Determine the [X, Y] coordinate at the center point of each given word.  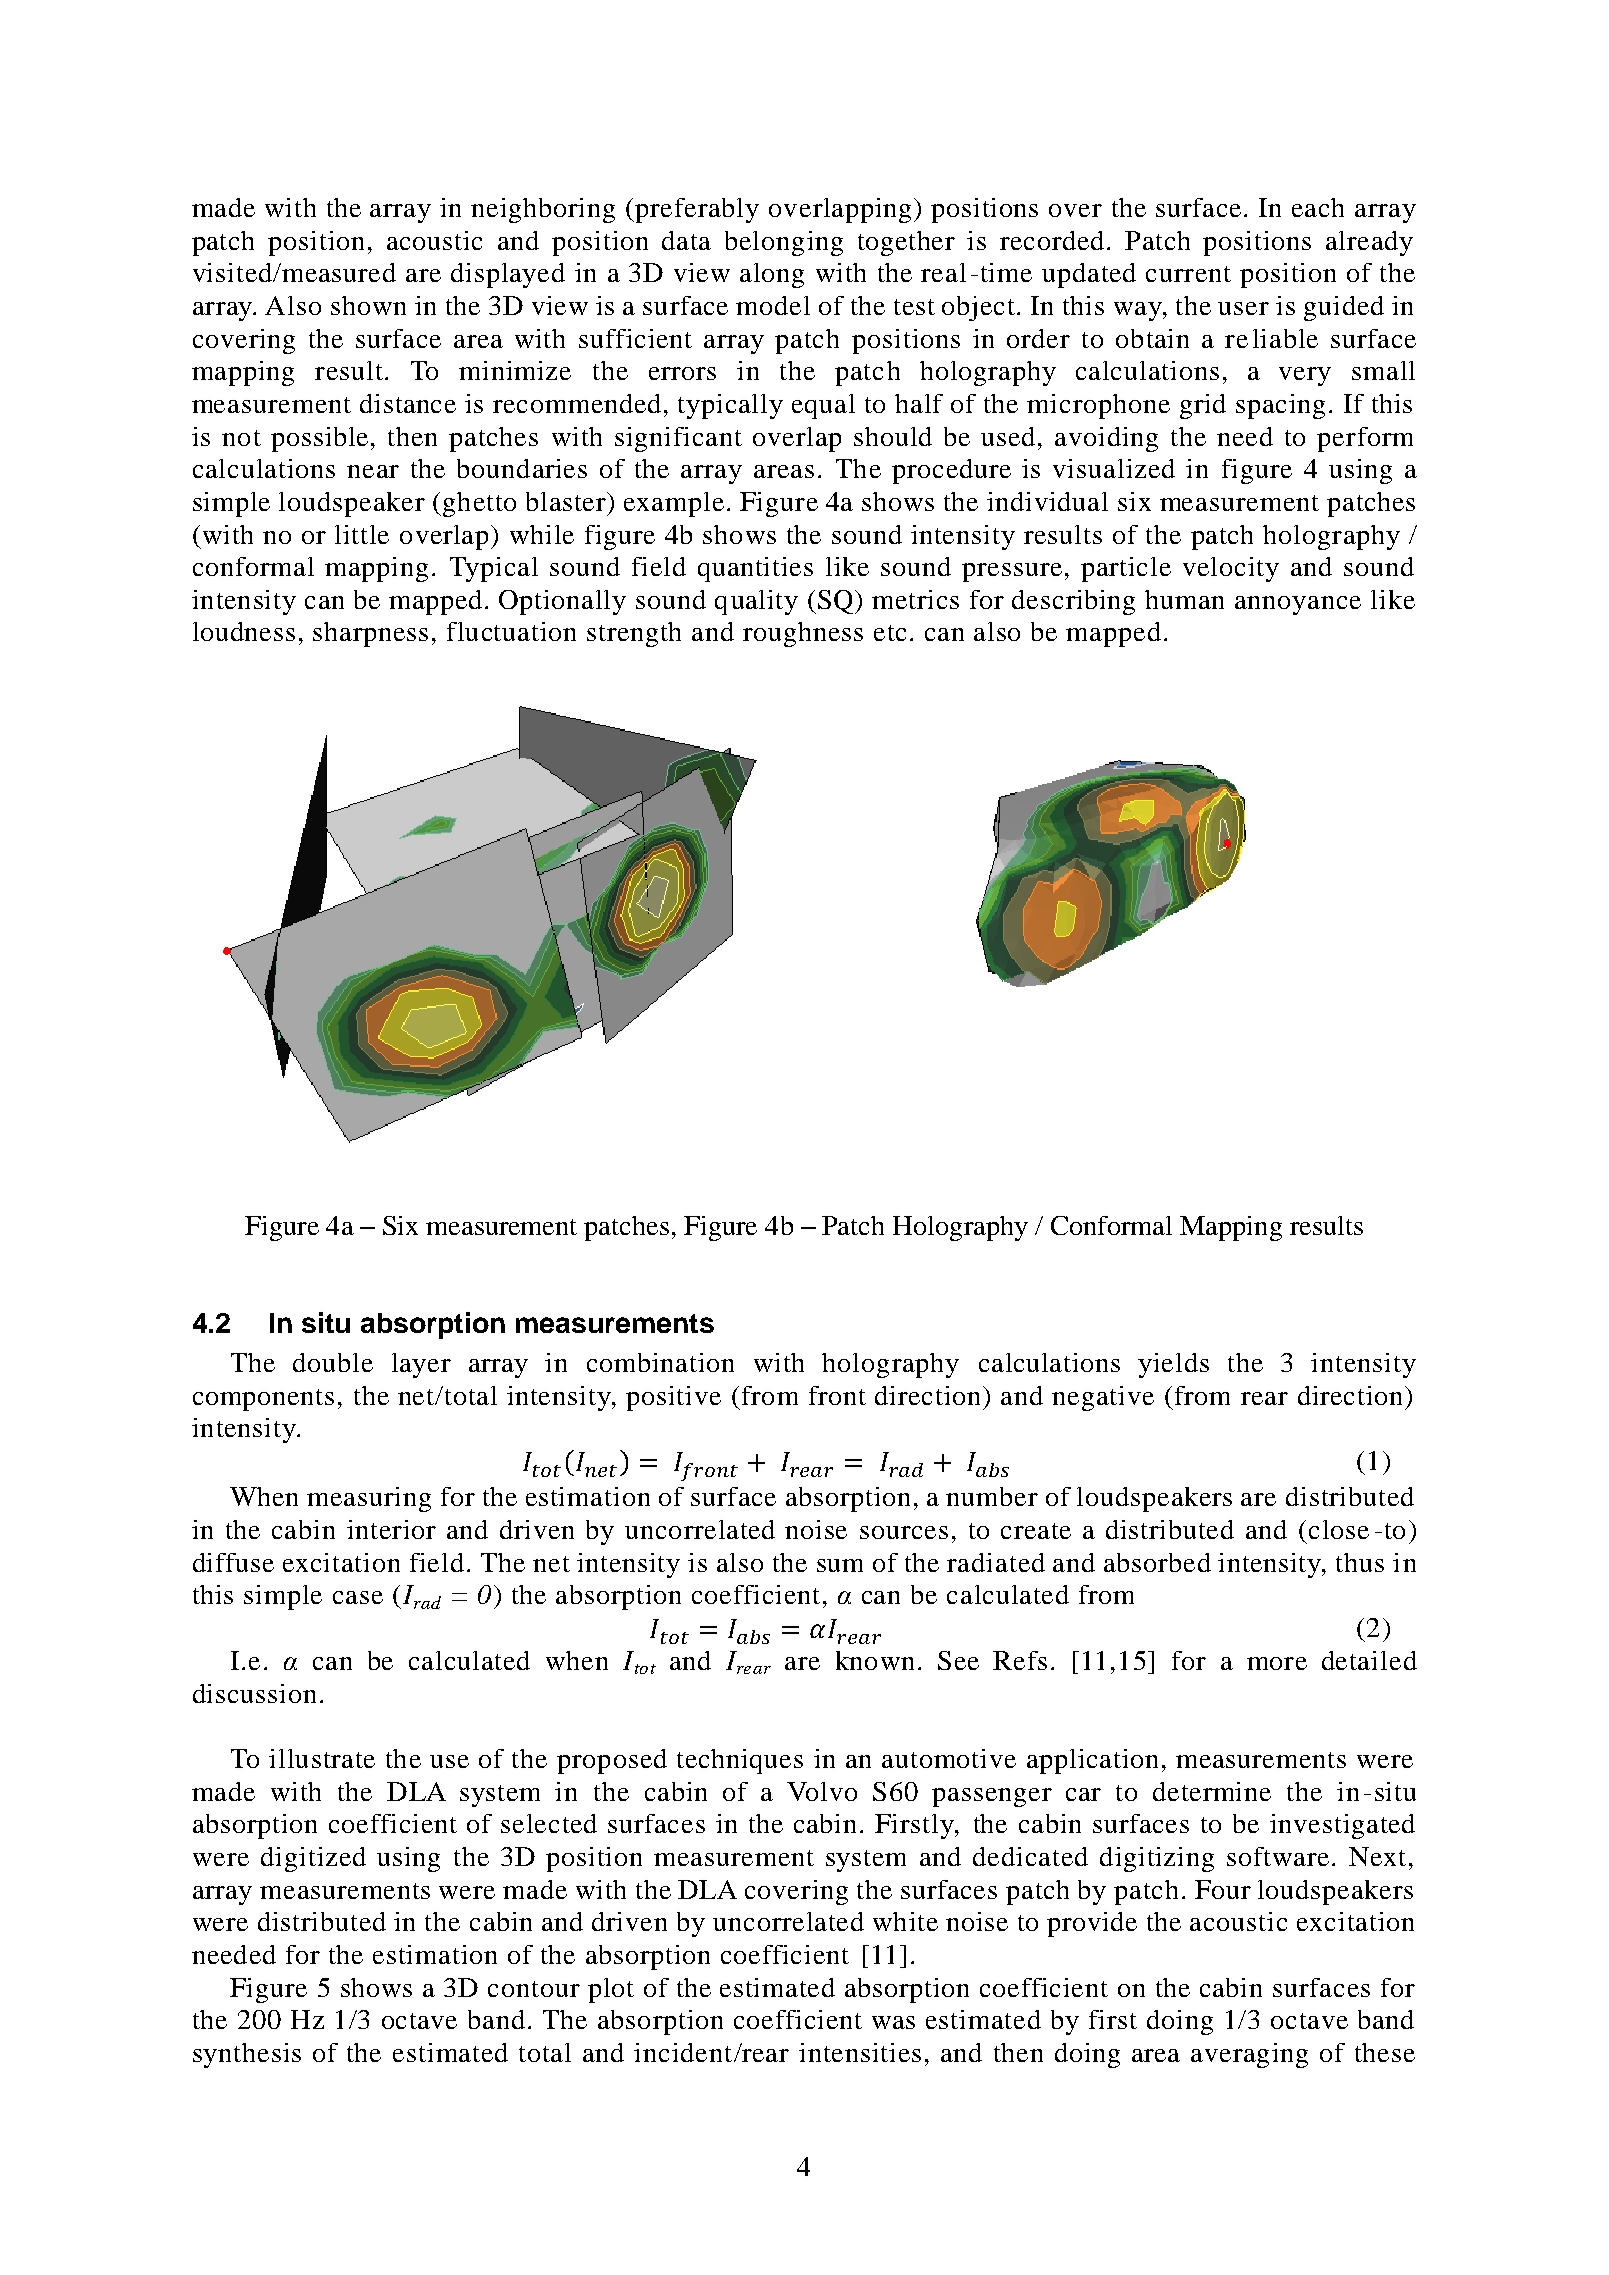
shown [368, 305]
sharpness [370, 634]
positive [673, 1398]
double [333, 1362]
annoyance [1298, 605]
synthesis [247, 2055]
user [1243, 308]
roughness [803, 634]
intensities [860, 2052]
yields [1173, 1365]
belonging [784, 243]
